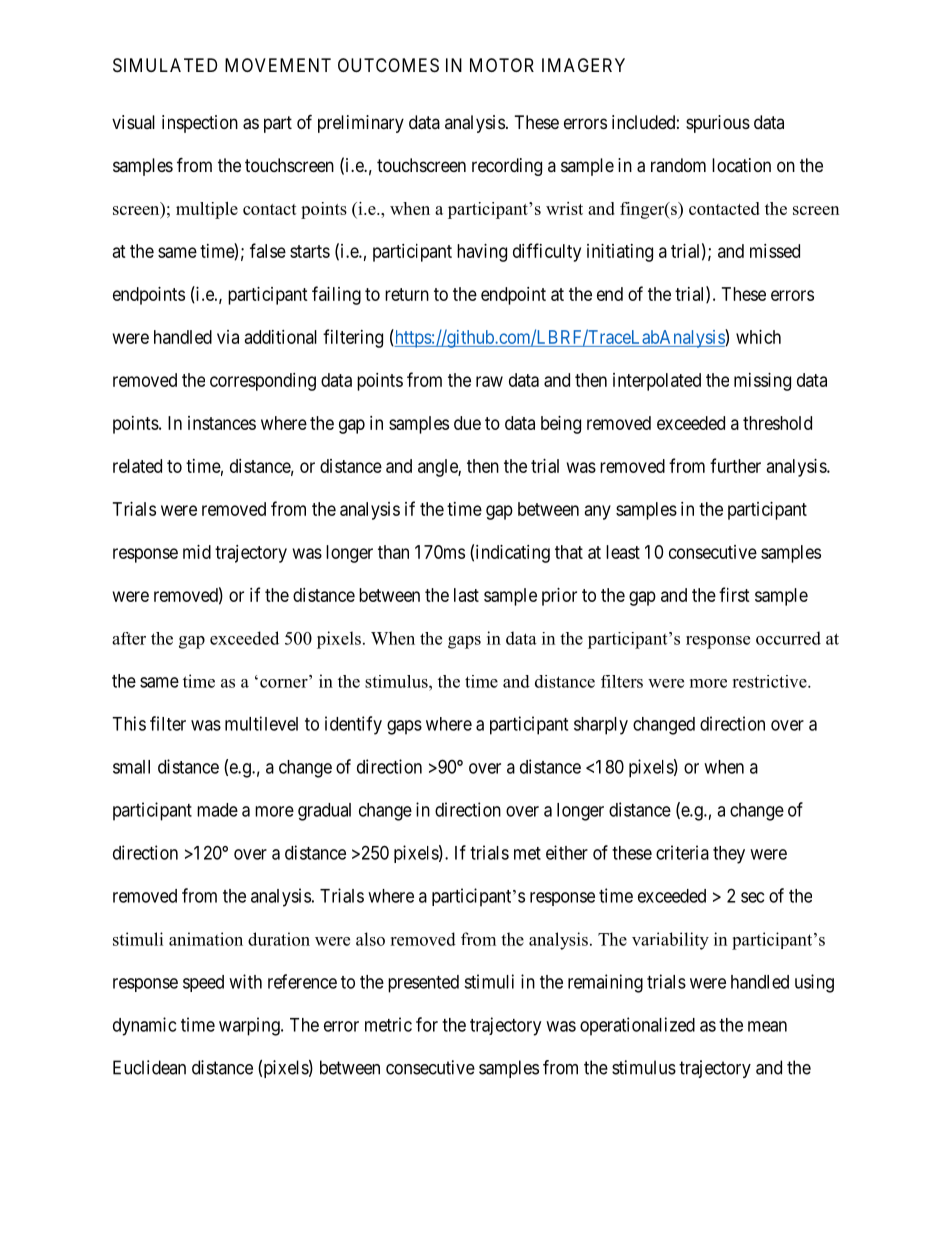 This screenshot has height=1233, width=952. I want to click on instances, so click(222, 423).
